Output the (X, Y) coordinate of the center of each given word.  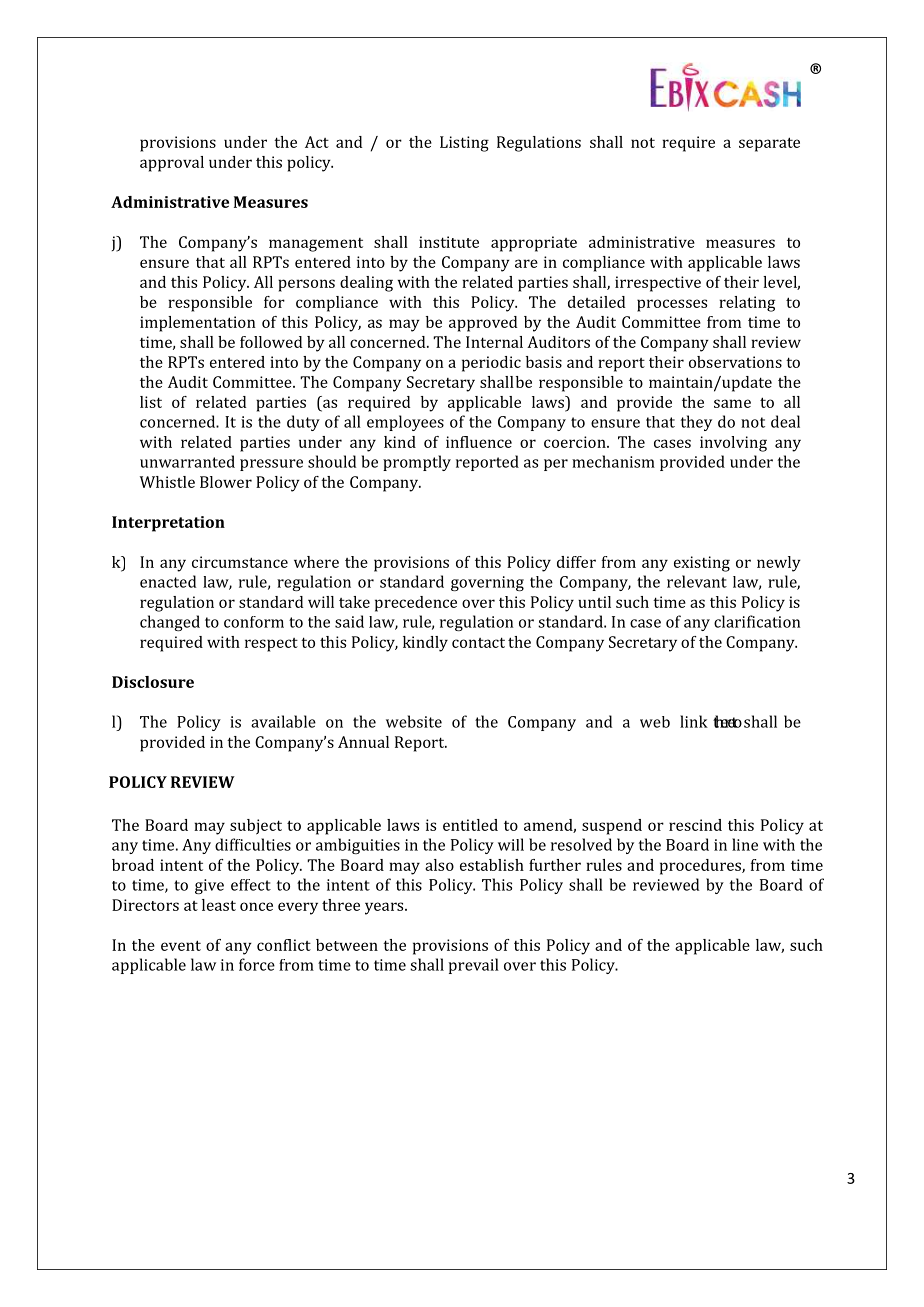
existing (702, 564)
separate (769, 144)
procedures (701, 867)
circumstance (240, 562)
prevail (474, 966)
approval (172, 164)
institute (449, 242)
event (181, 945)
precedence (416, 604)
